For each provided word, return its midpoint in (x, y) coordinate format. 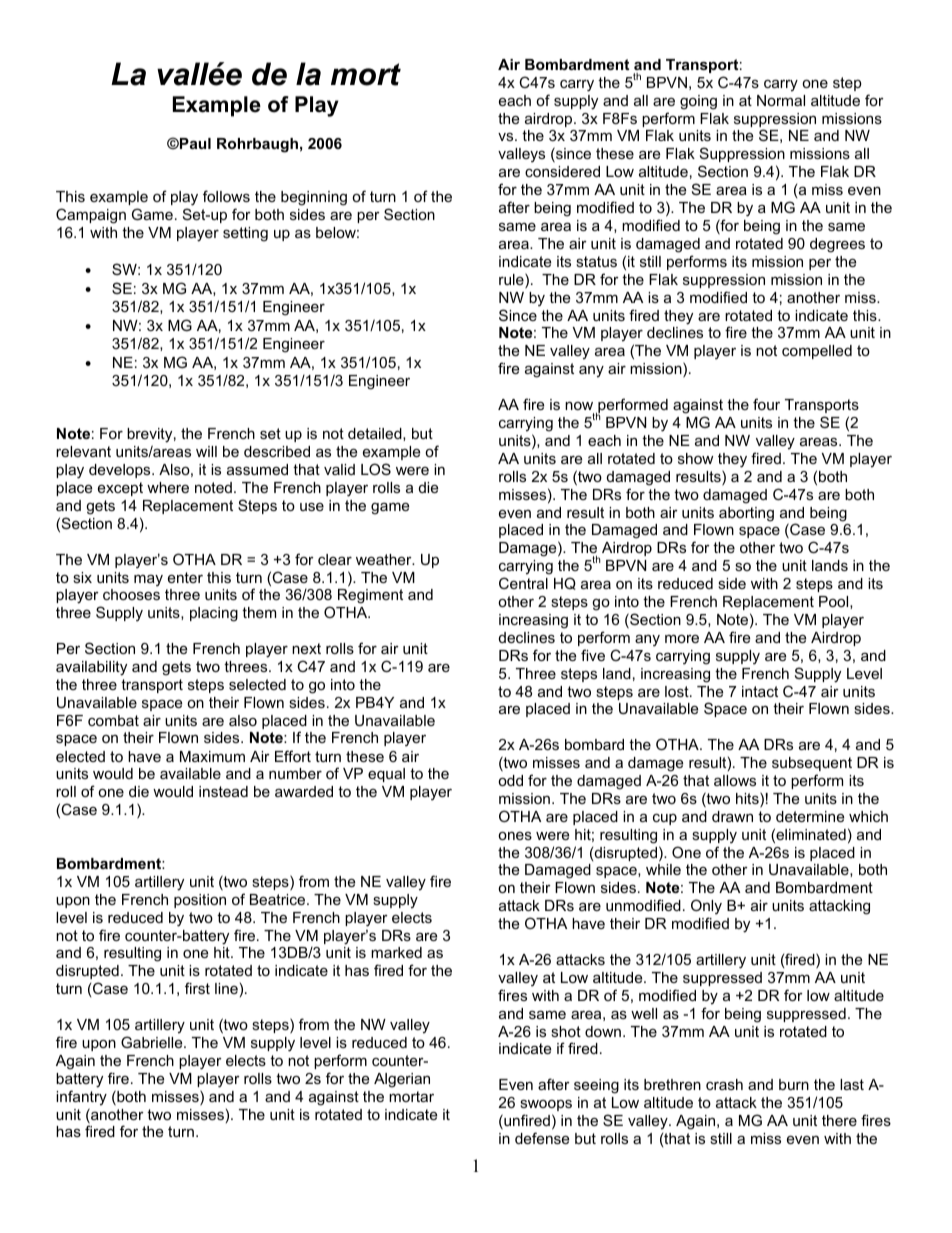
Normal (781, 100)
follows (226, 196)
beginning (314, 198)
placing (214, 614)
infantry (81, 1098)
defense (542, 1138)
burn (794, 1084)
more (682, 638)
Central (523, 583)
